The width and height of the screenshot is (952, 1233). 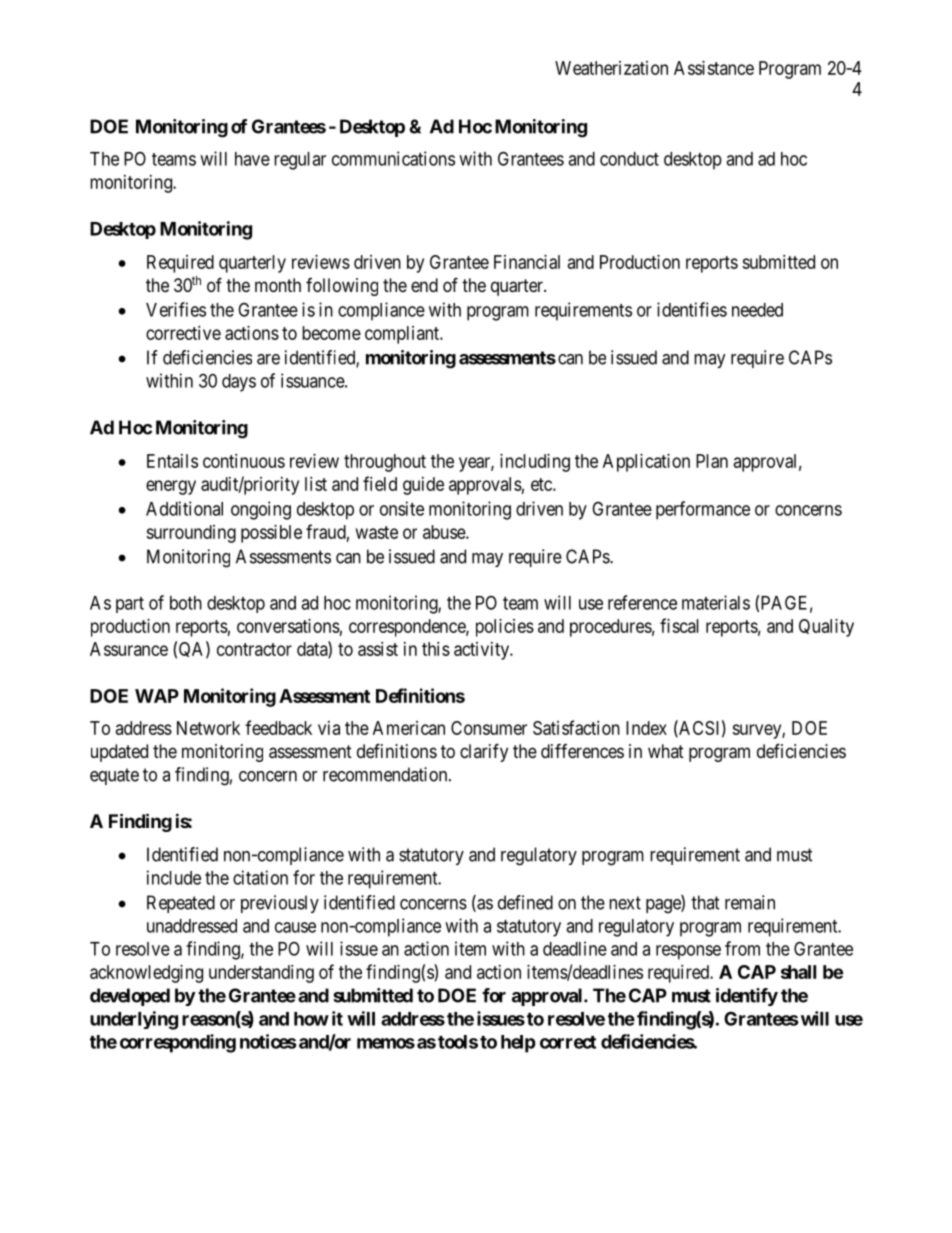 I want to click on Network, so click(x=208, y=728).
